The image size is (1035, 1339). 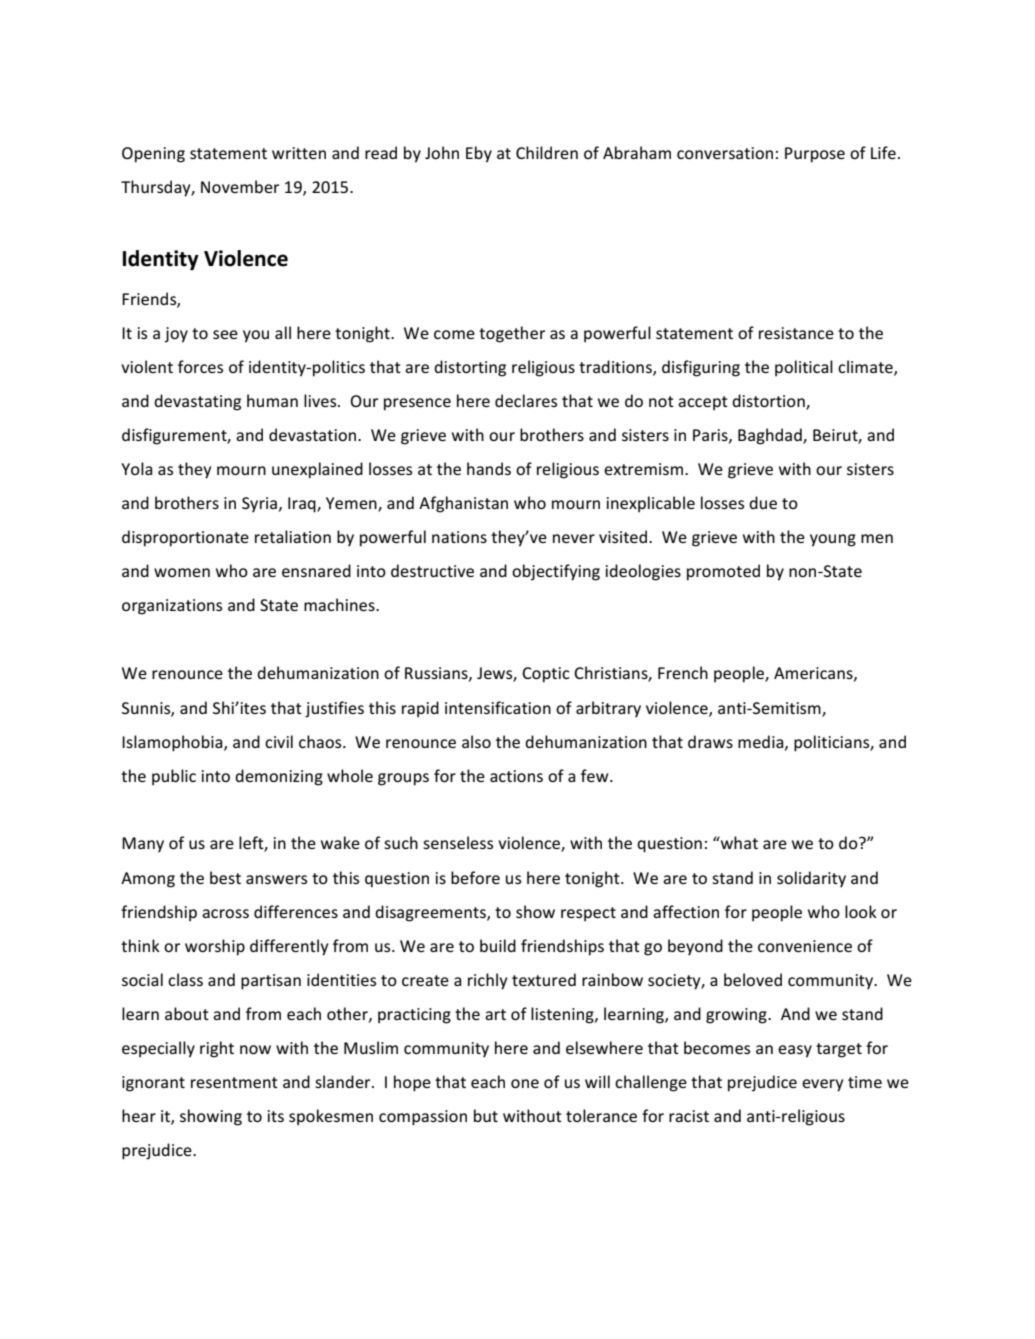 What do you see at coordinates (525, 1083) in the screenshot?
I see `one` at bounding box center [525, 1083].
